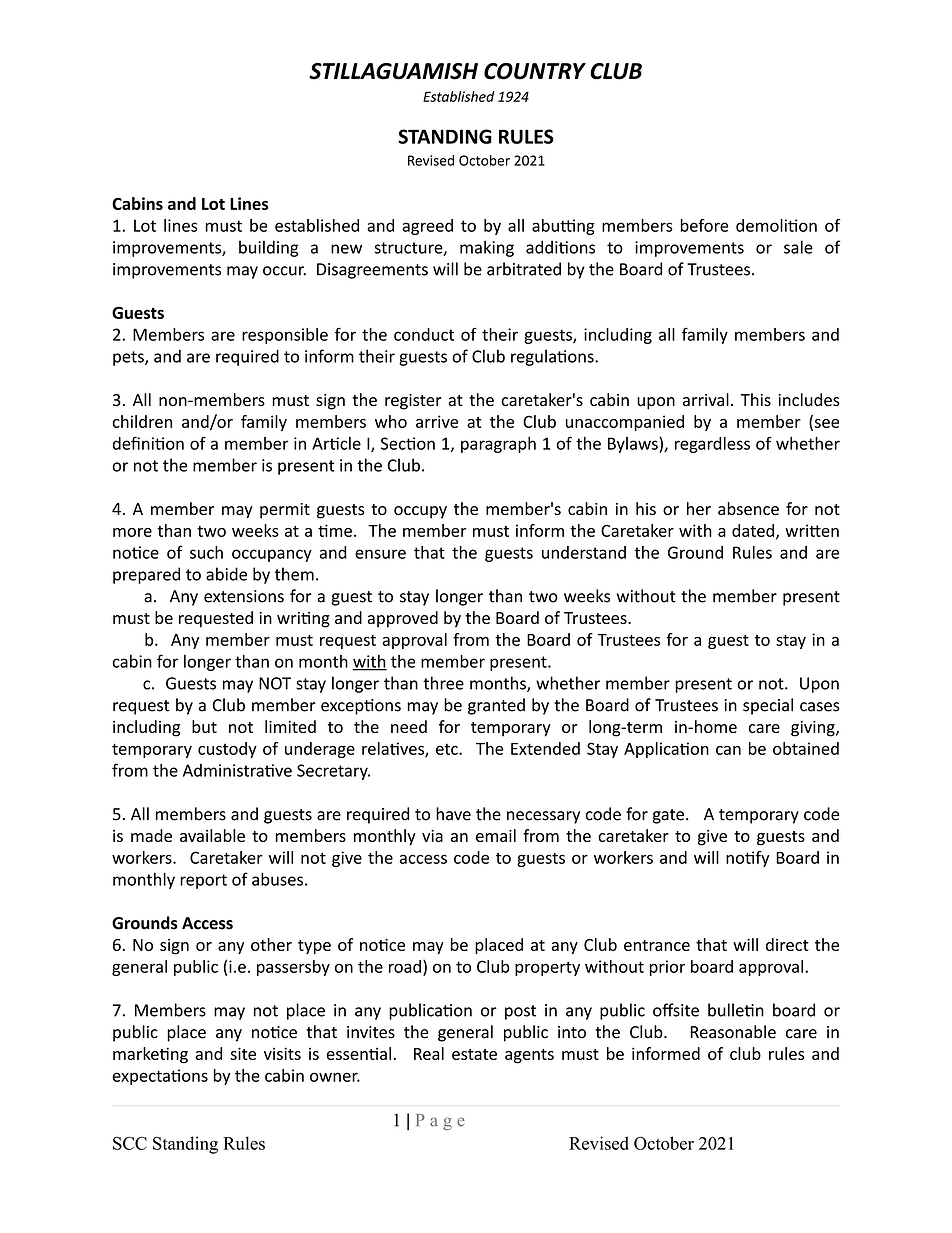 Image resolution: width=952 pixels, height=1233 pixels. What do you see at coordinates (130, 1143) in the screenshot?
I see `SCC` at bounding box center [130, 1143].
